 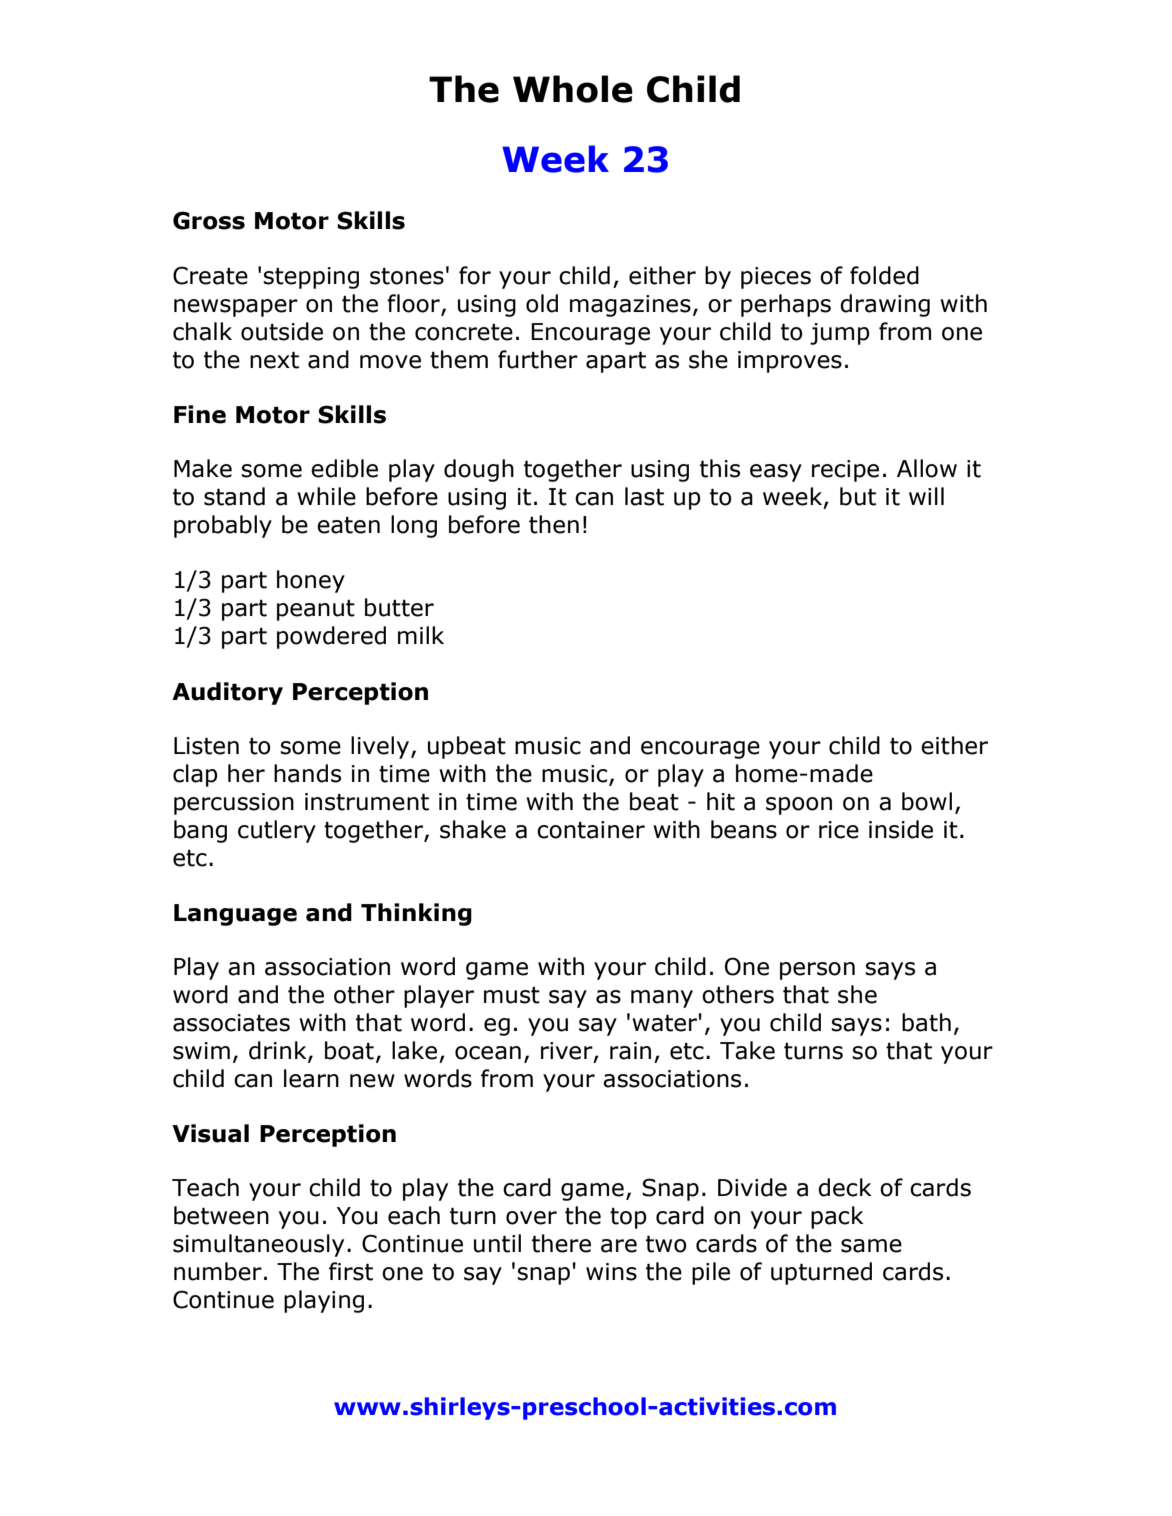 I want to click on while, so click(x=326, y=496).
